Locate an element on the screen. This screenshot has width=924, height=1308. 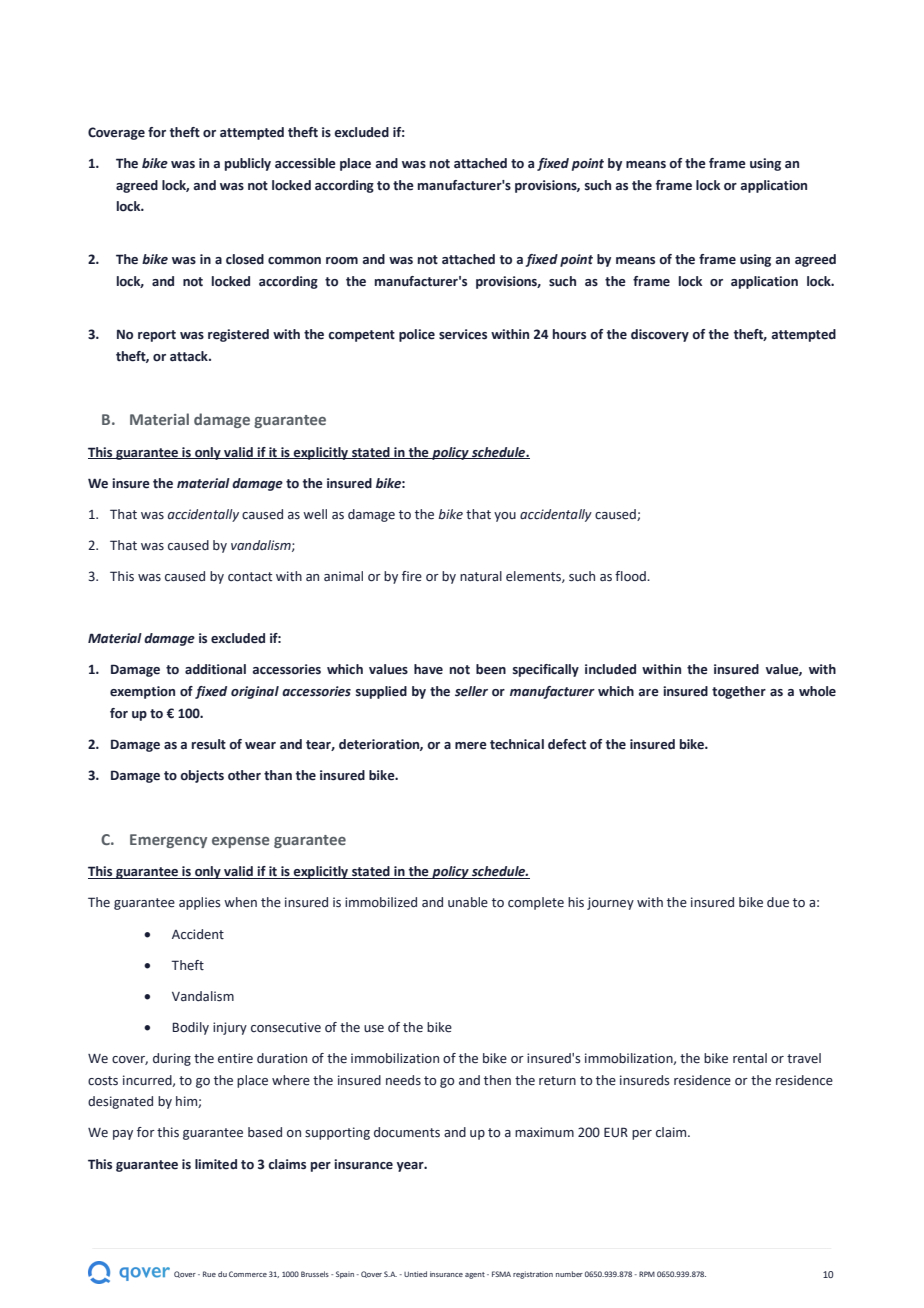
result is located at coordinates (209, 744).
